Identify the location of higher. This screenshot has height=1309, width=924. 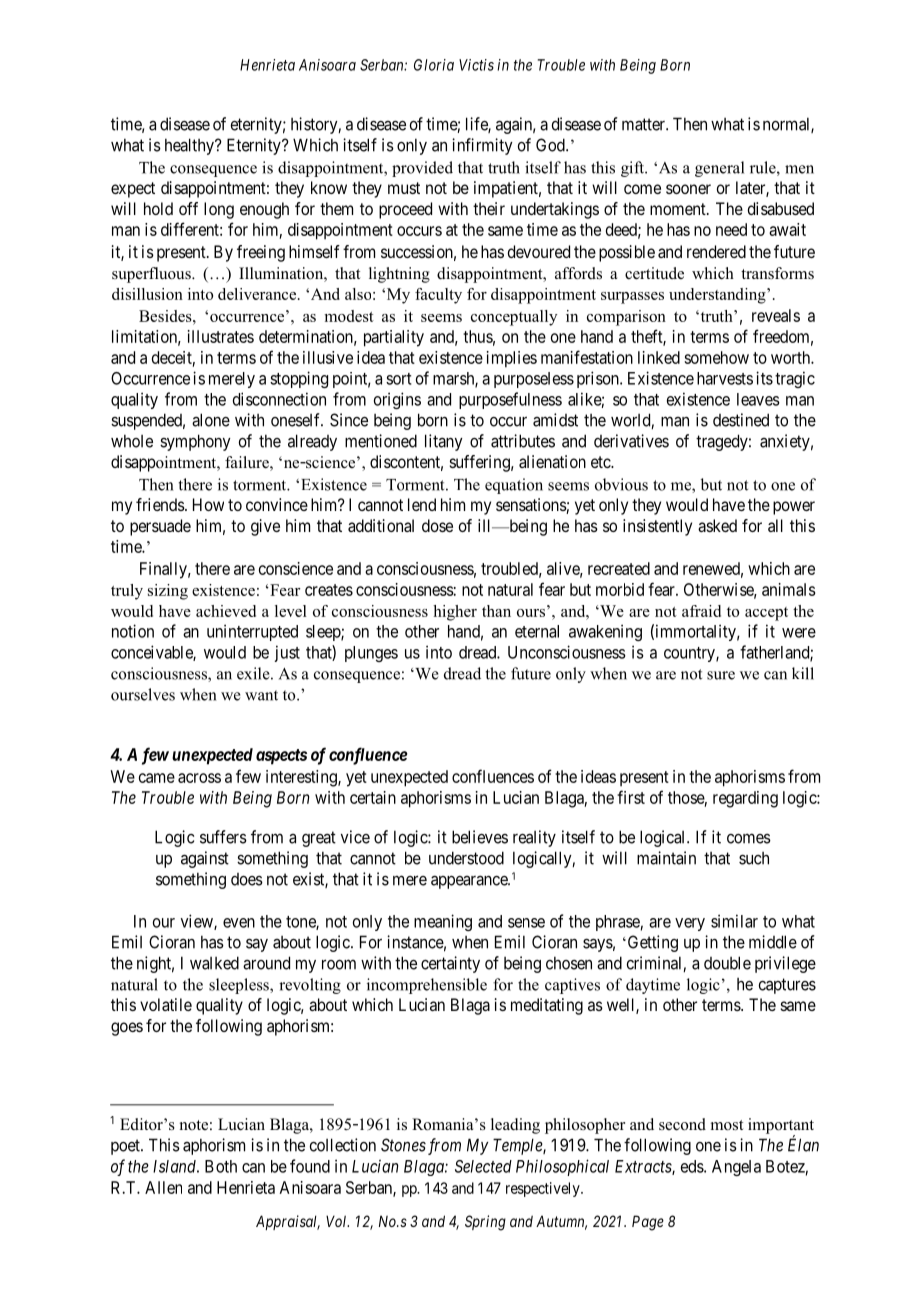
(455, 613).
